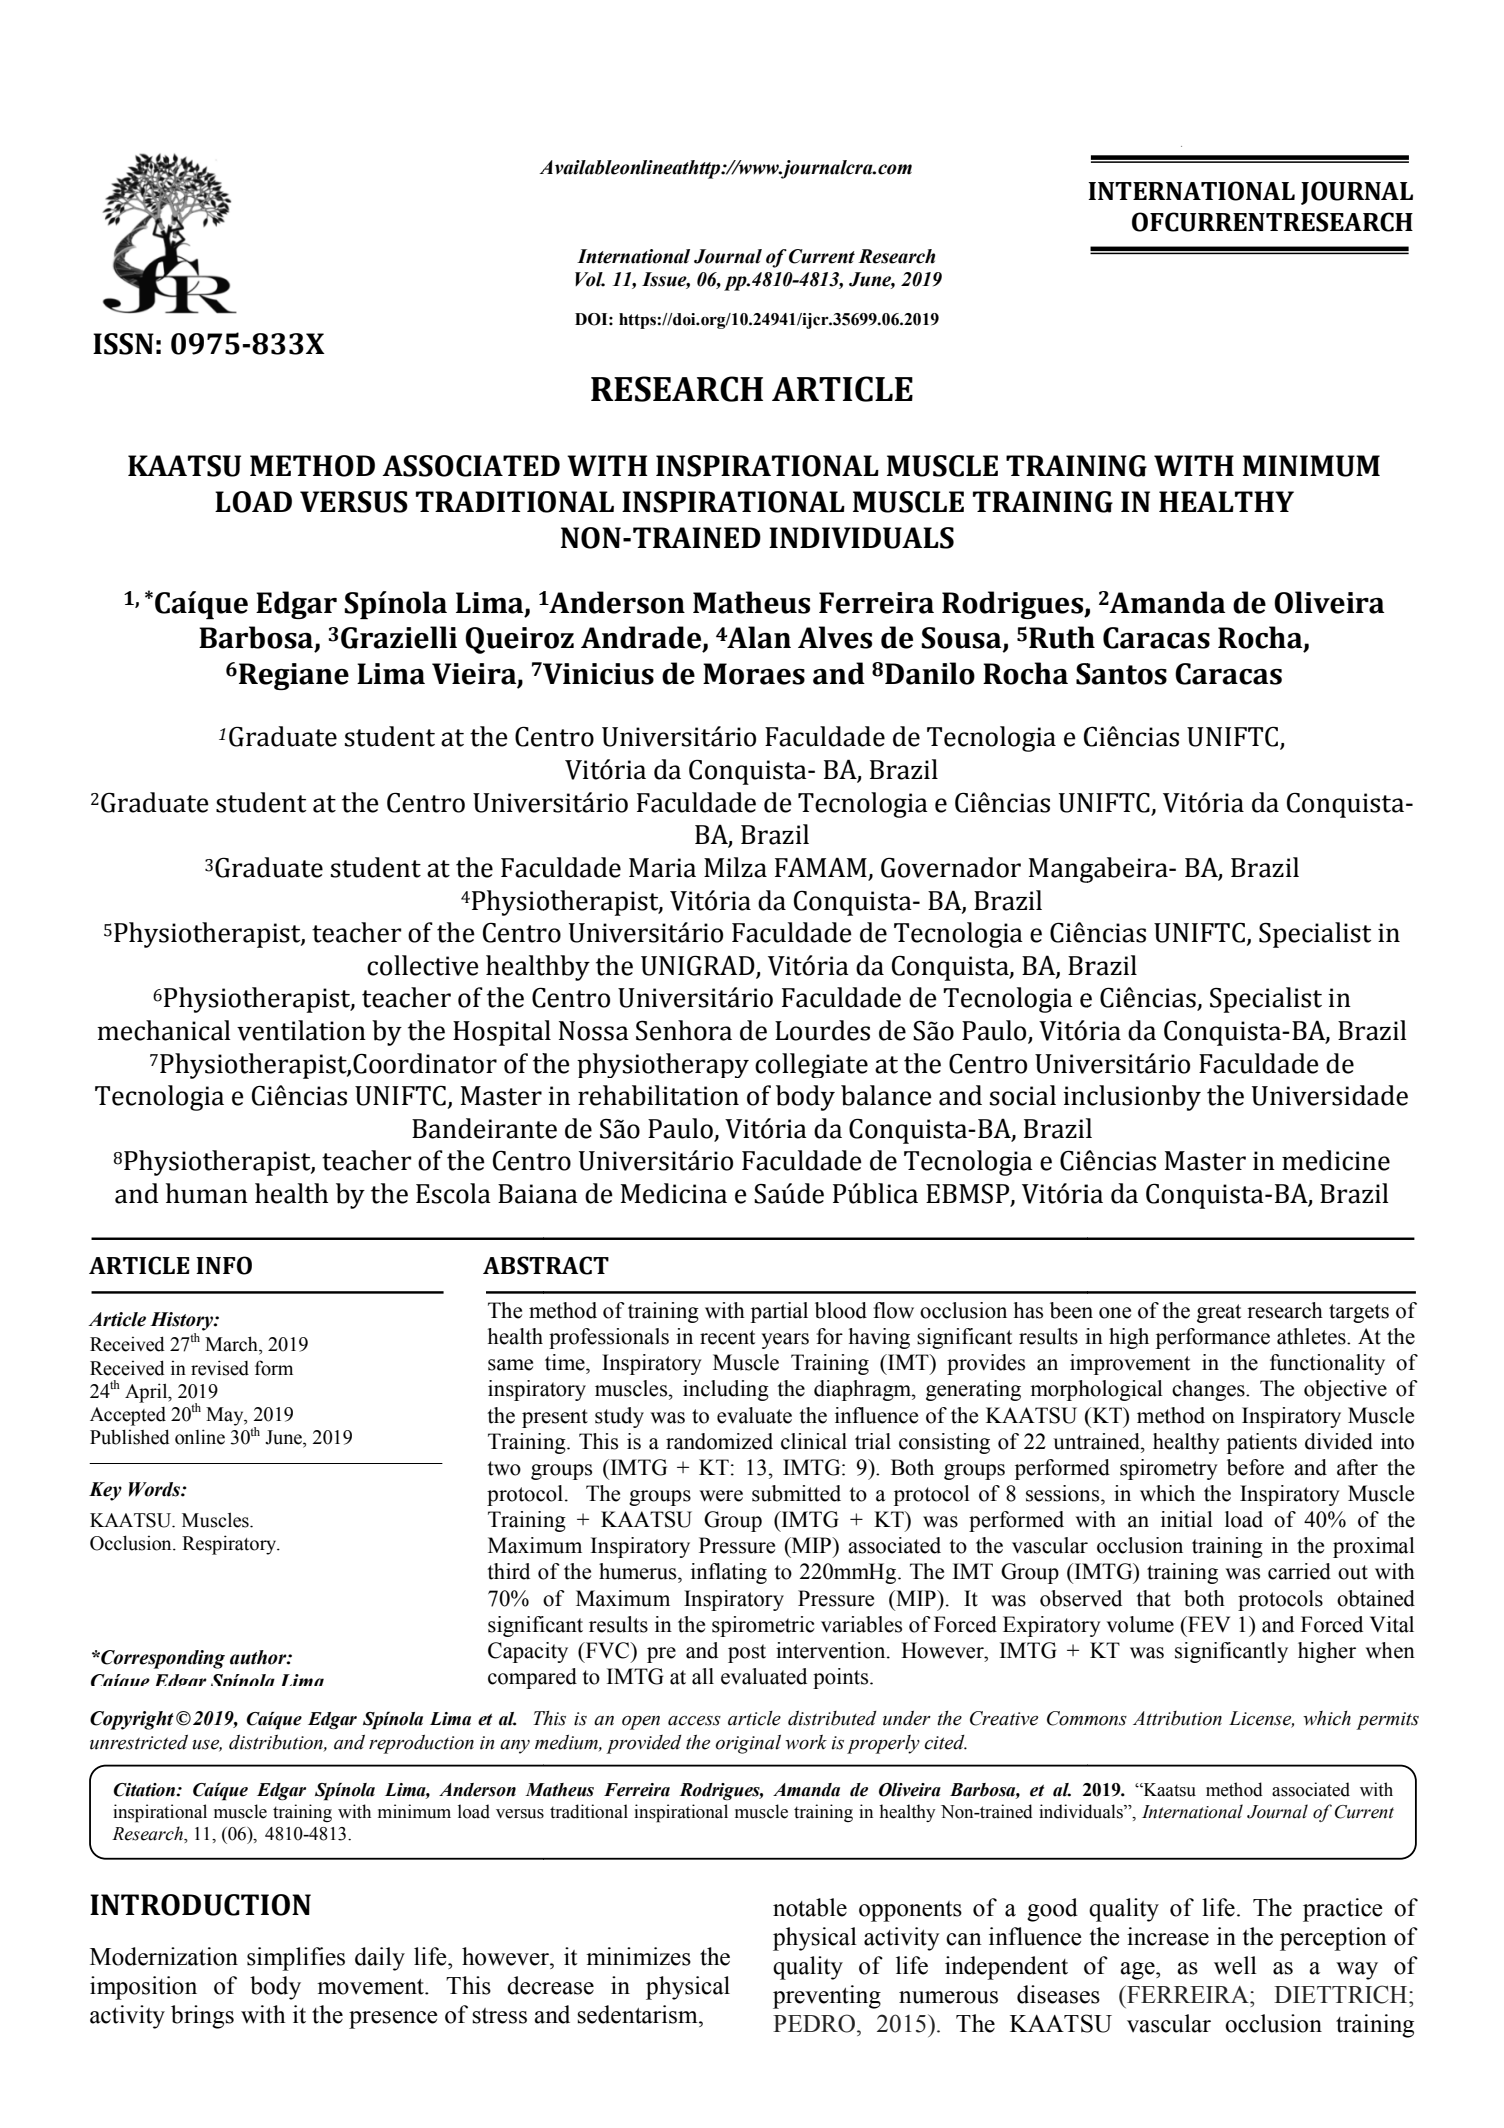 This screenshot has height=2128, width=1504. I want to click on INTRODUCTION, so click(200, 1905).
